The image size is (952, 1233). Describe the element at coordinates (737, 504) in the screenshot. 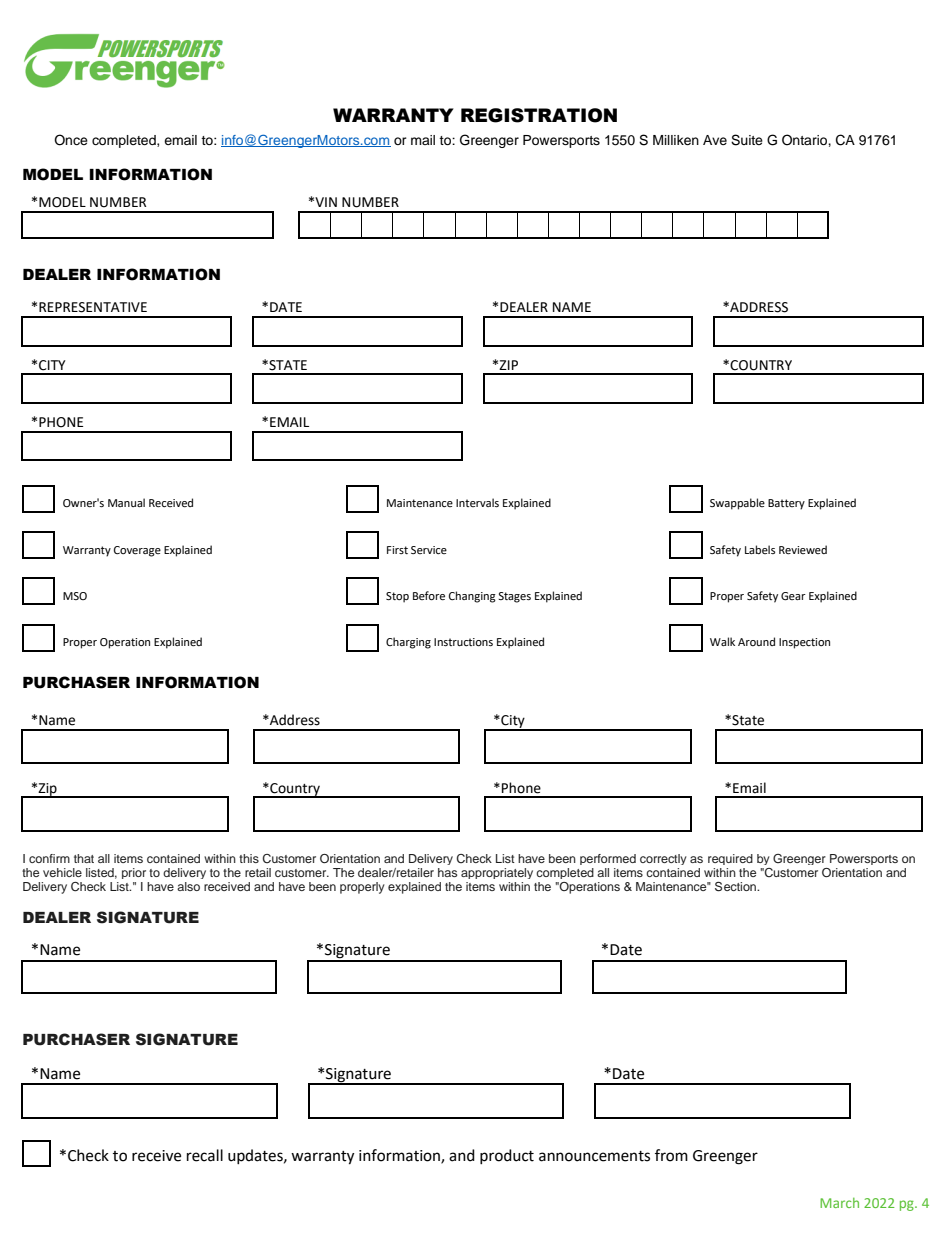

I see `Swappable` at that location.
